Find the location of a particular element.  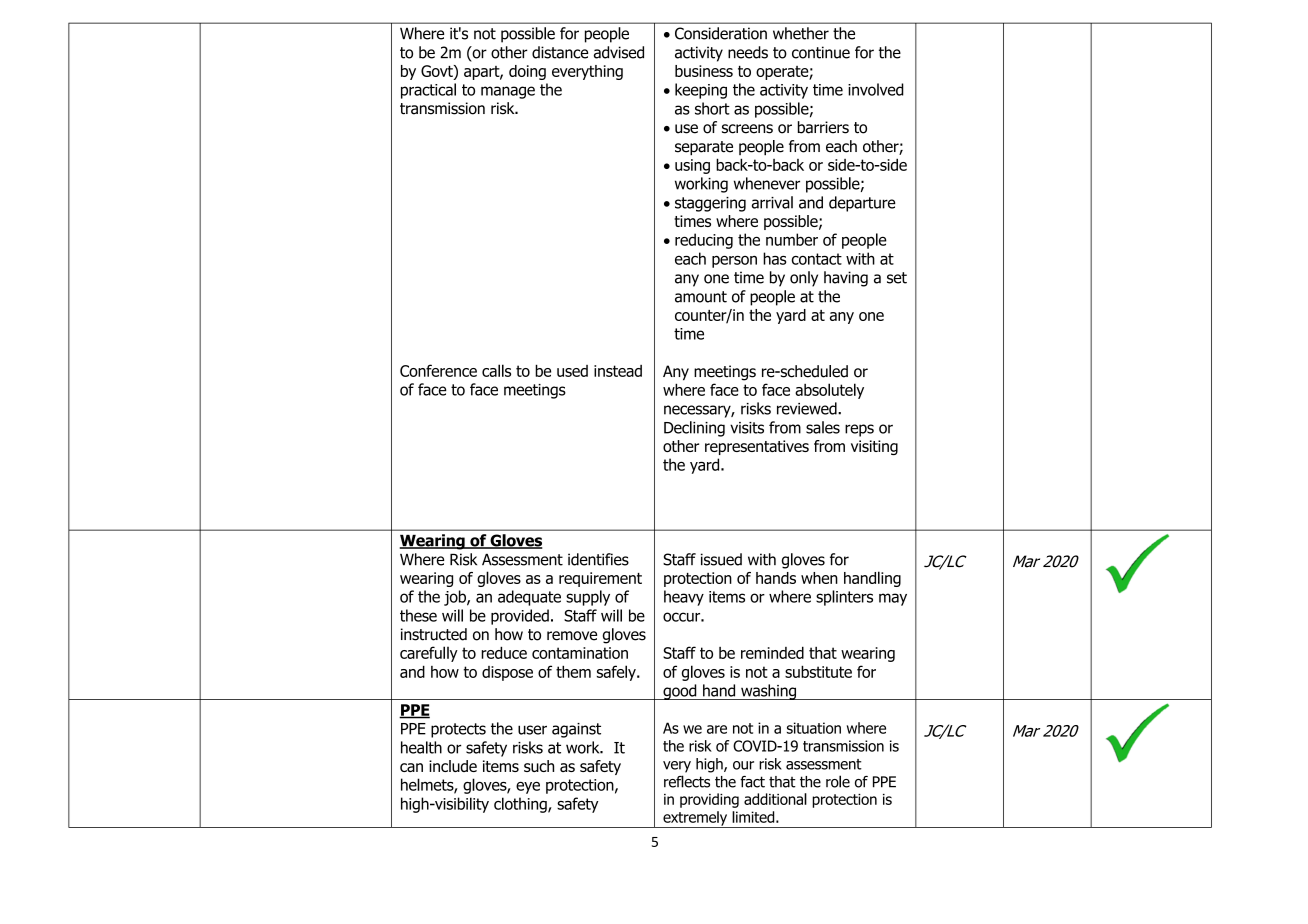

calls is located at coordinates (496, 370).
